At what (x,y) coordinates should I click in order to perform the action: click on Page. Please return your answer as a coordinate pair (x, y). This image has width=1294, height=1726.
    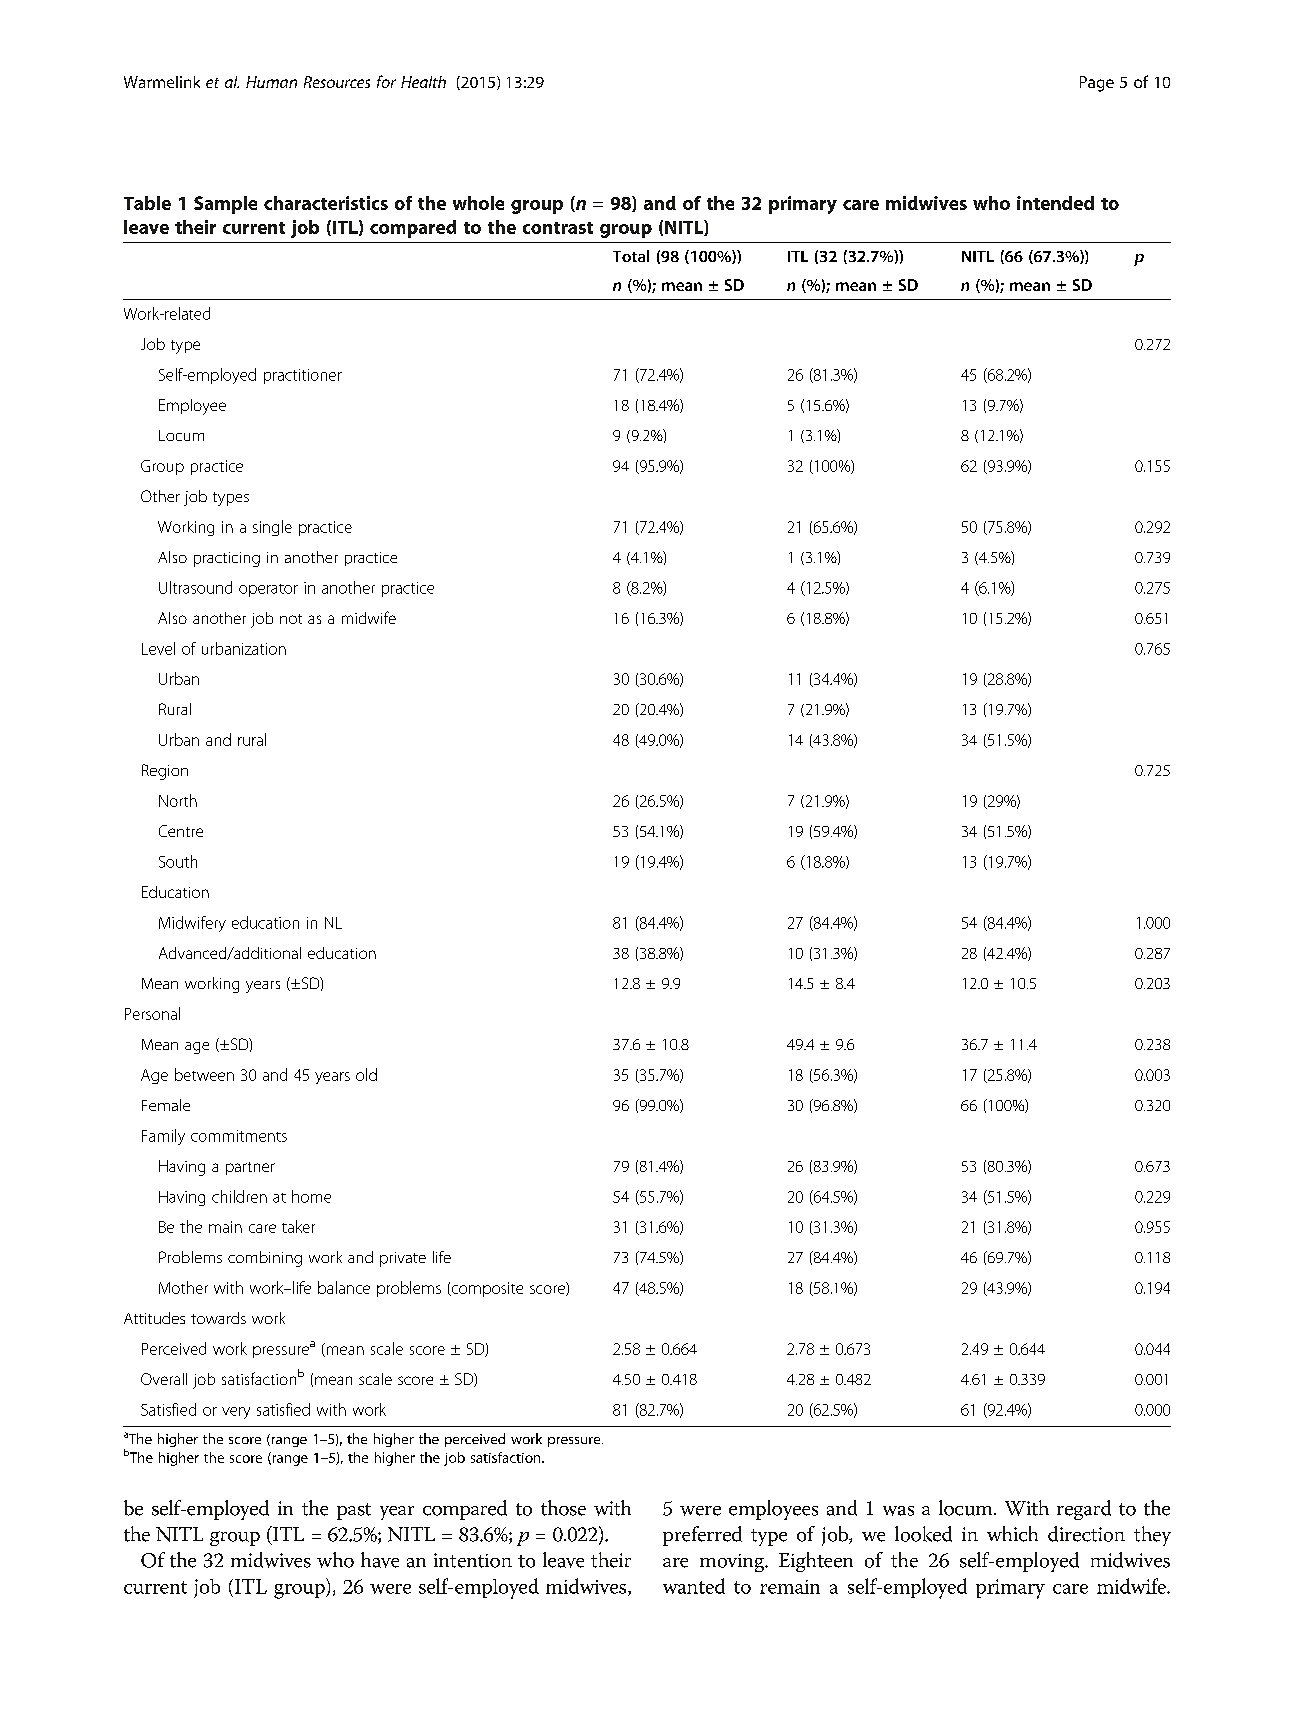
    Looking at the image, I should click on (1097, 84).
